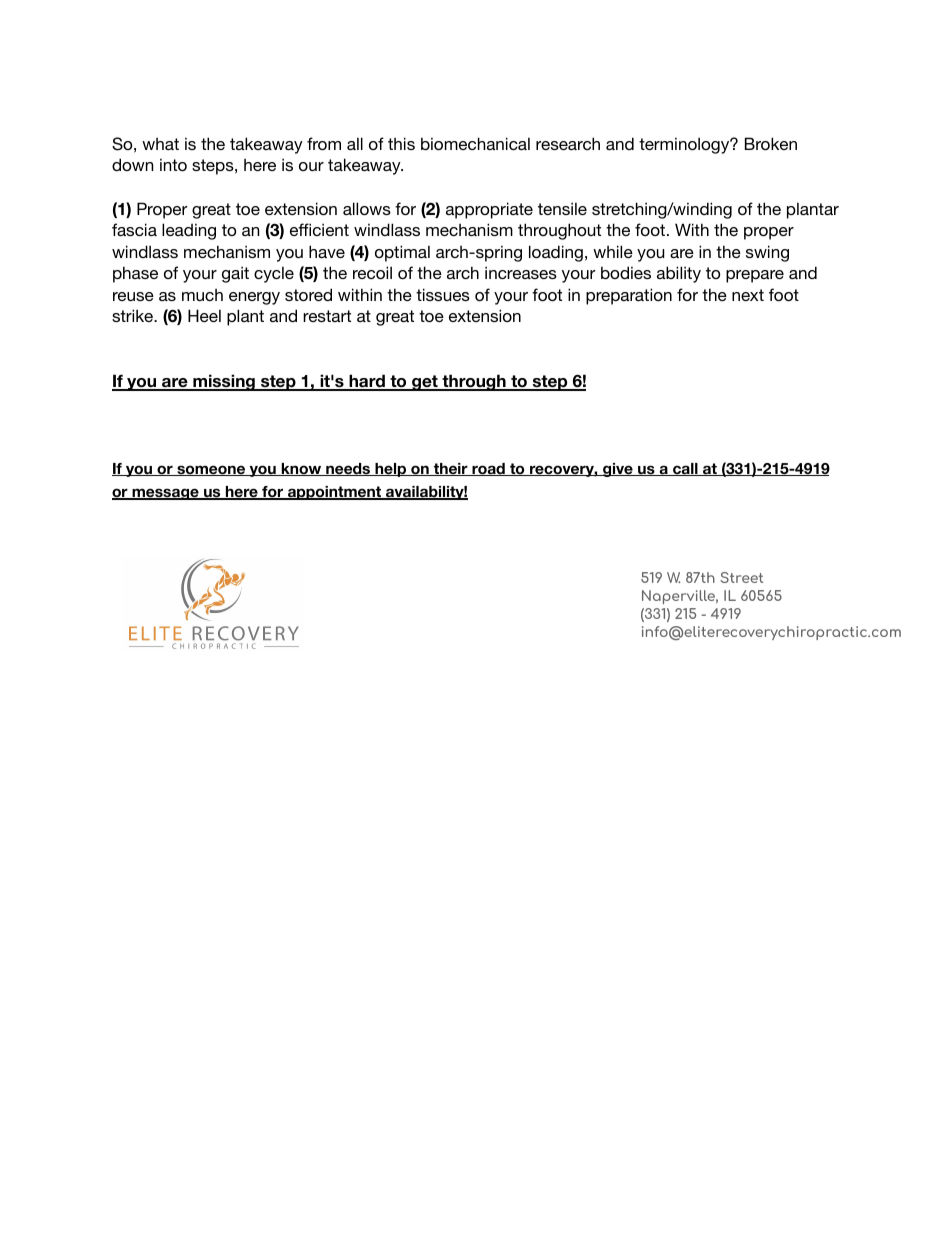 The width and height of the document is (952, 1233). Describe the element at coordinates (629, 296) in the document. I see `preparation` at that location.
